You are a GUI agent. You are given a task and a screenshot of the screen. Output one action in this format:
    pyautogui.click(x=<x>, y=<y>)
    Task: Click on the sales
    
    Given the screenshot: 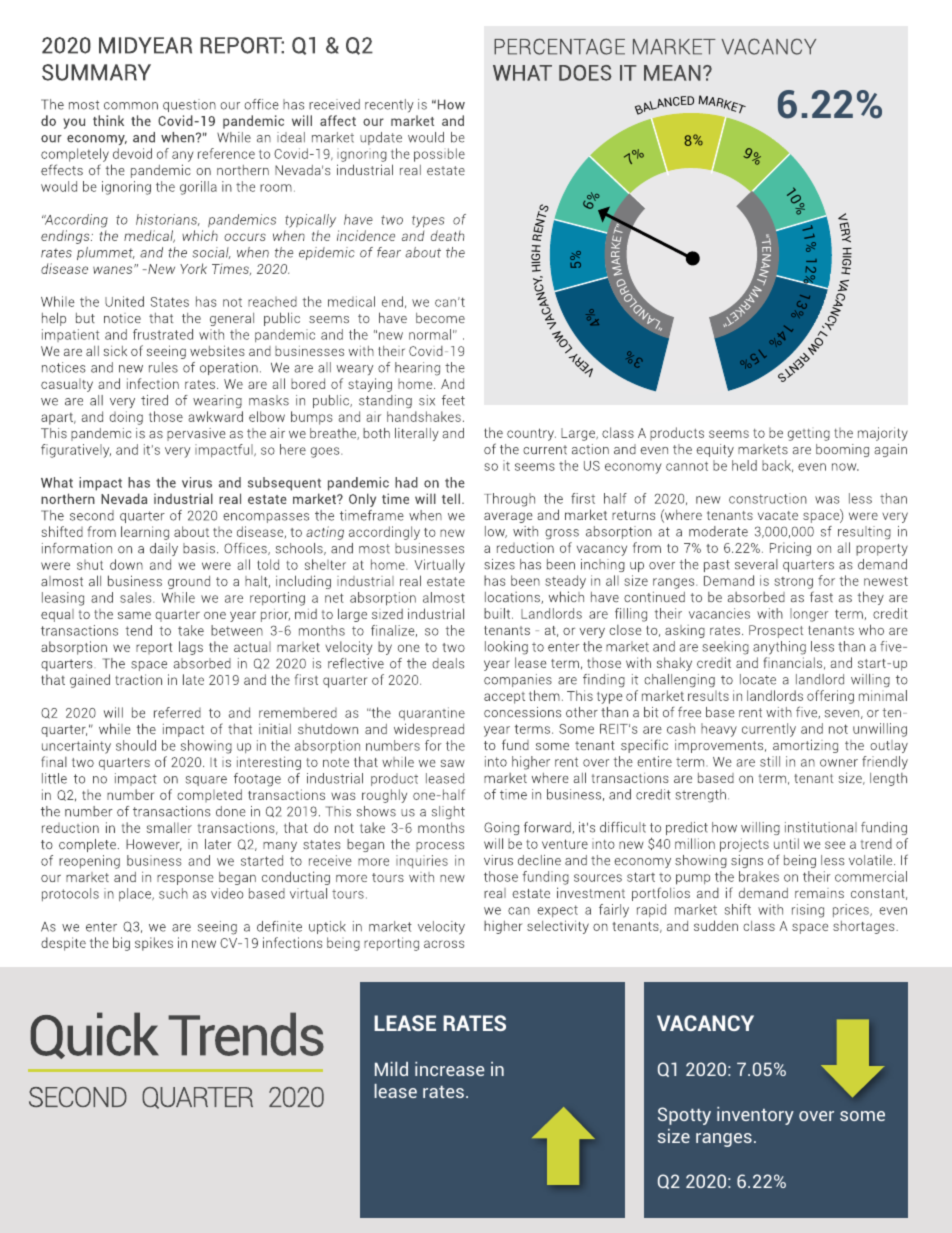 What is the action you would take?
    pyautogui.click(x=137, y=597)
